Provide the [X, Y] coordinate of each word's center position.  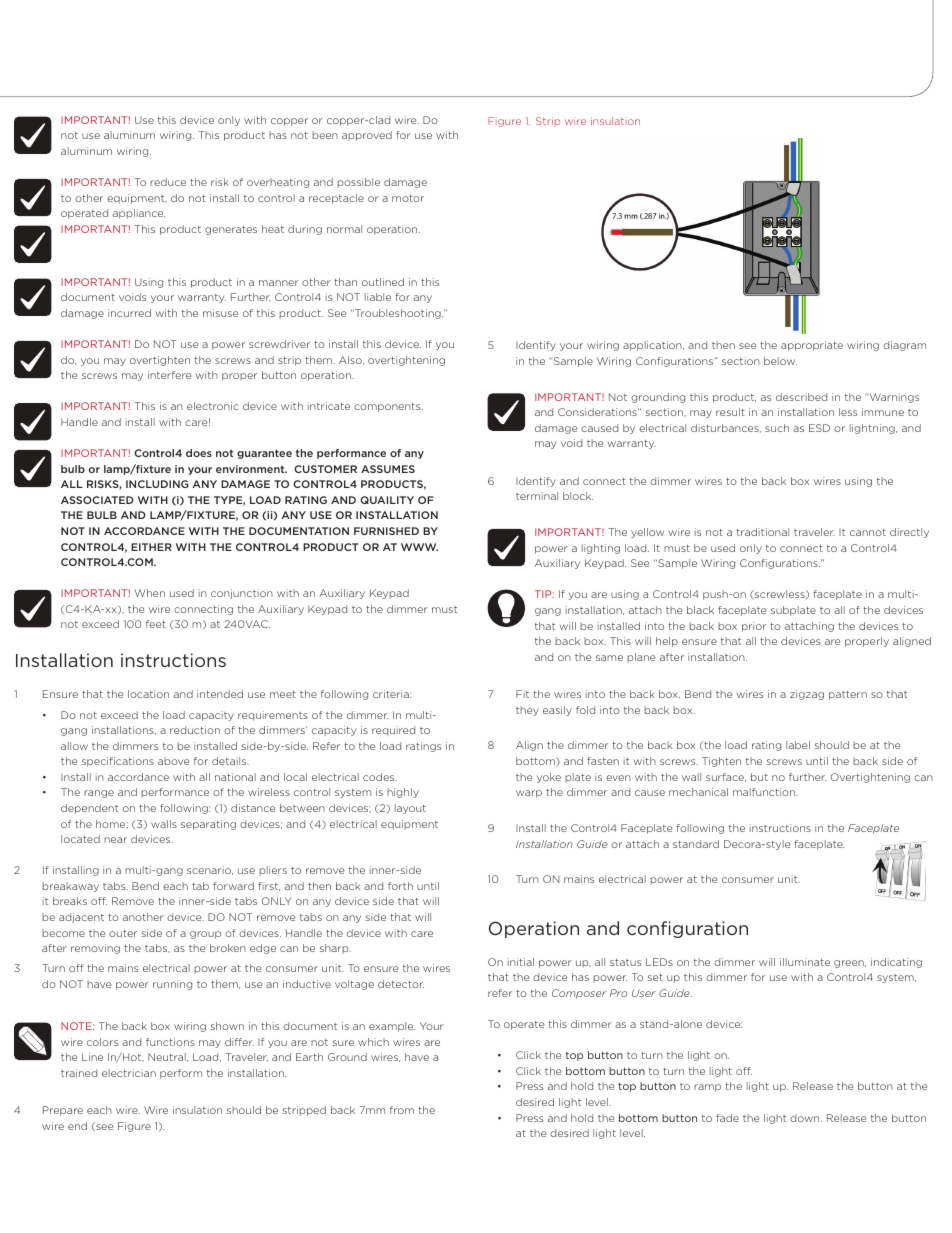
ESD [819, 428]
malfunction [765, 792]
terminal [537, 496]
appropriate [812, 346]
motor [408, 198]
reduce [168, 182]
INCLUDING [157, 484]
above [173, 761]
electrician [129, 1073]
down [806, 1118]
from [402, 1110]
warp [529, 794]
